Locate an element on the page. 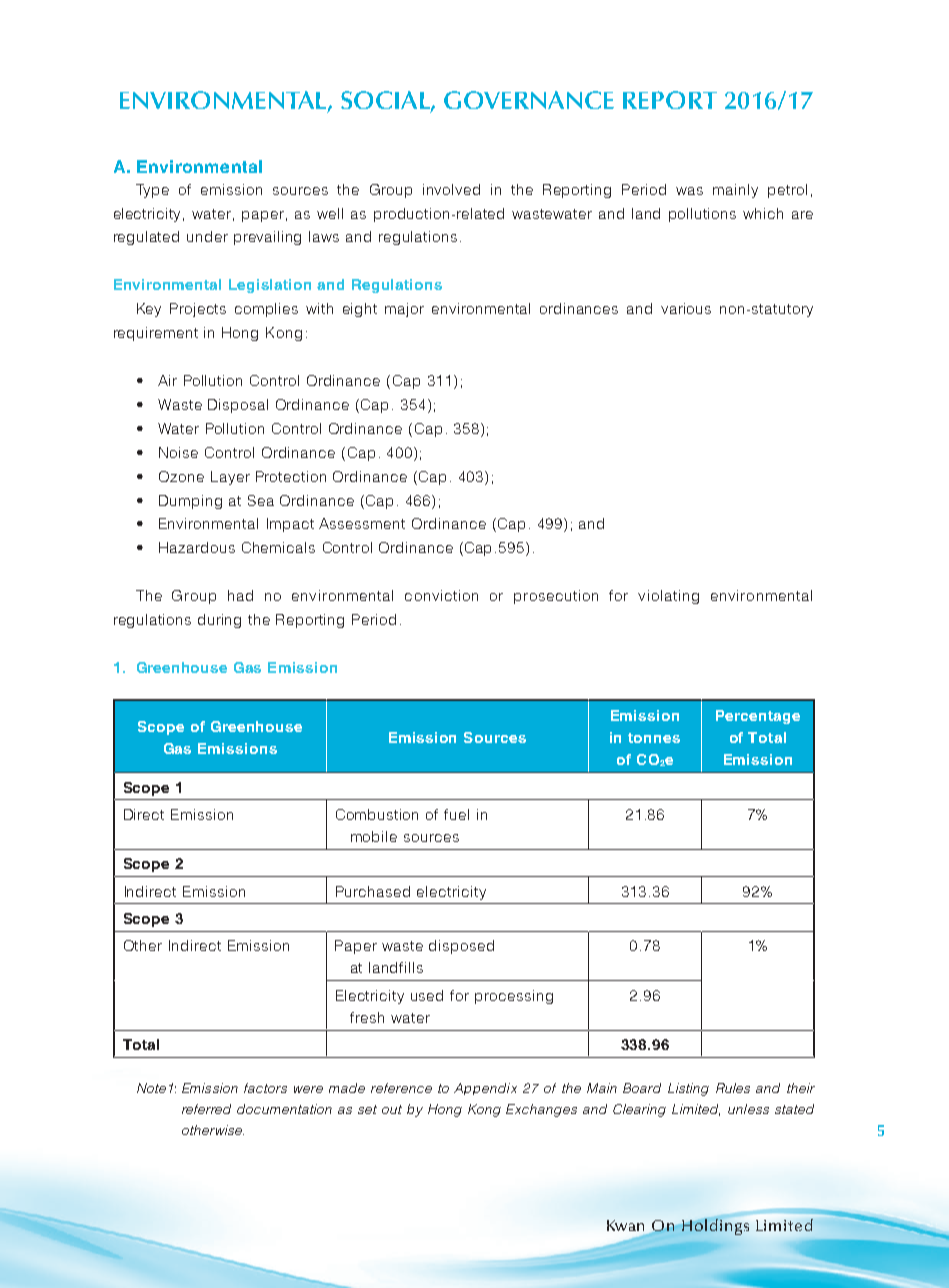 This document has width=949, height=1288. conviction is located at coordinates (441, 595).
